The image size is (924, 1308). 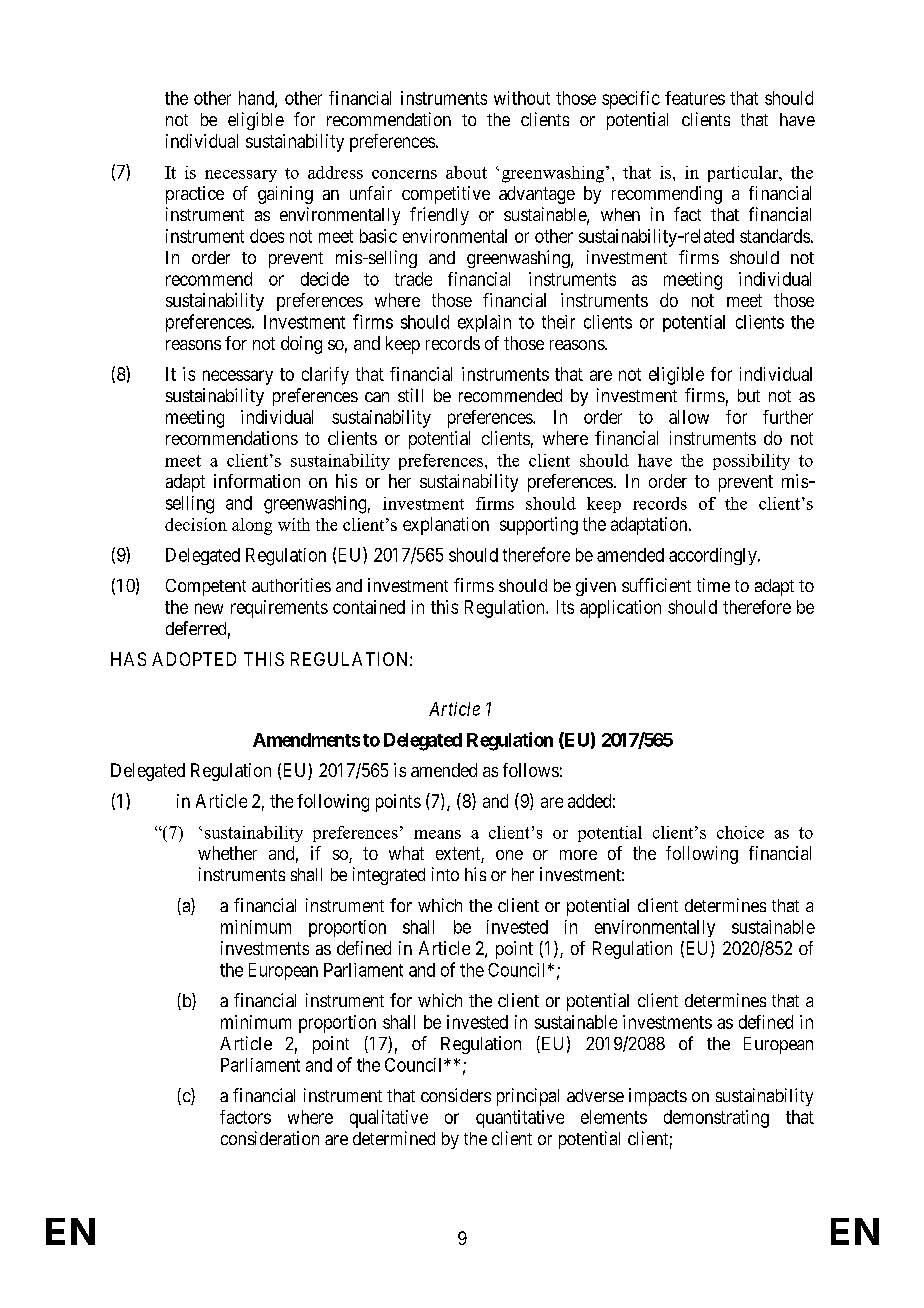 I want to click on consideration, so click(x=270, y=1138).
